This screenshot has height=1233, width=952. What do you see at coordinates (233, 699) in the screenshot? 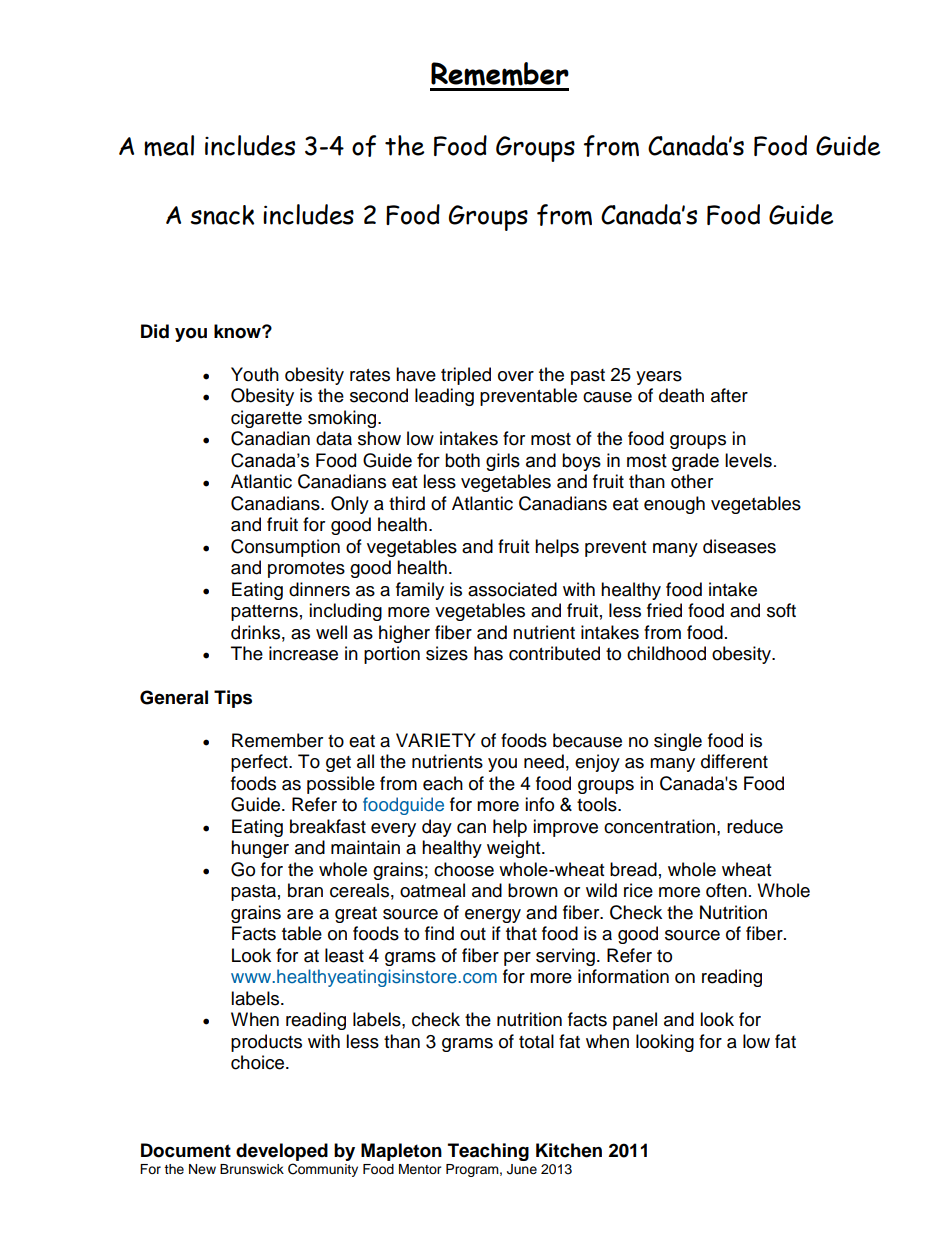
I see `Tips` at bounding box center [233, 699].
